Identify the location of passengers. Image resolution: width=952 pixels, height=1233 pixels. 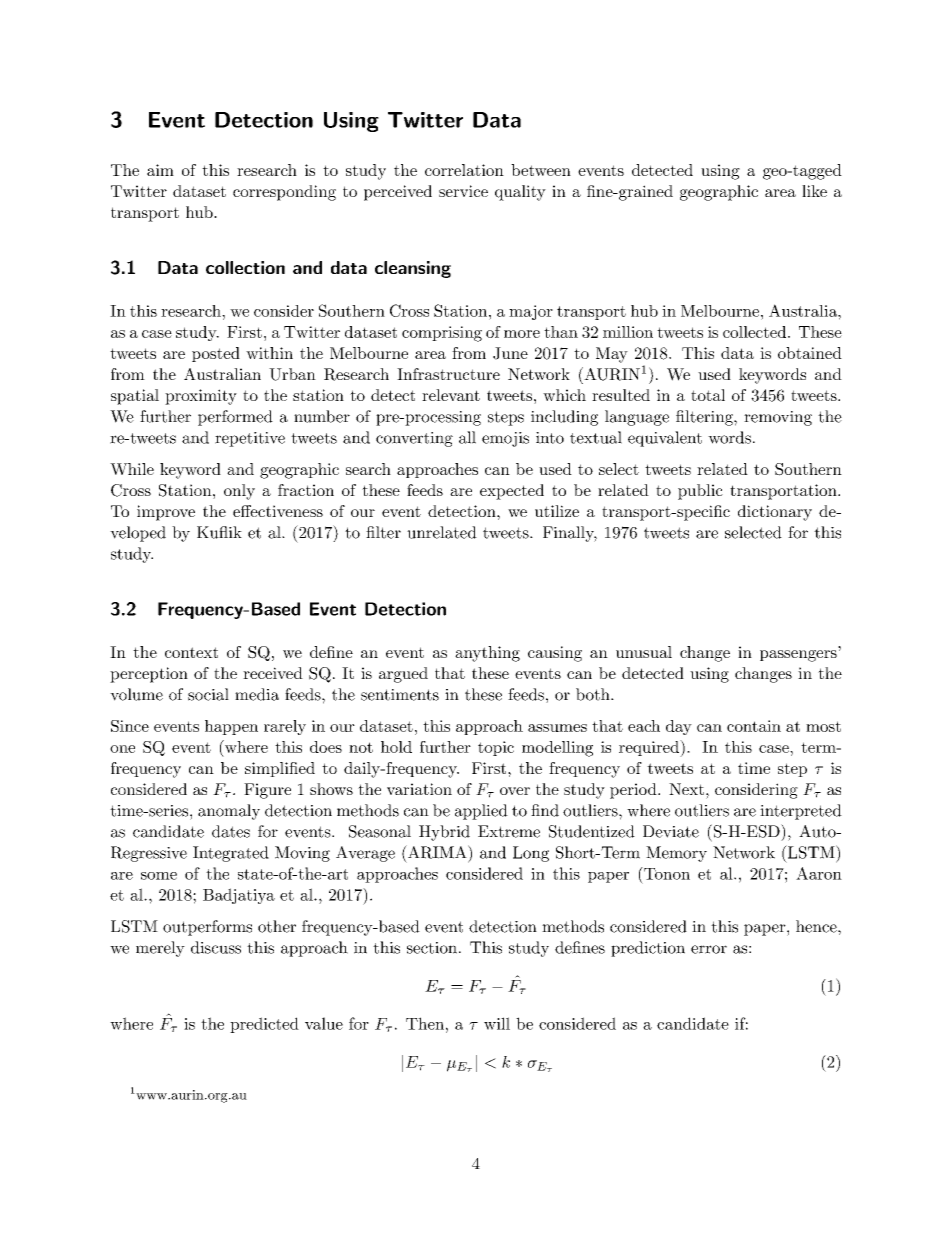
(798, 656).
